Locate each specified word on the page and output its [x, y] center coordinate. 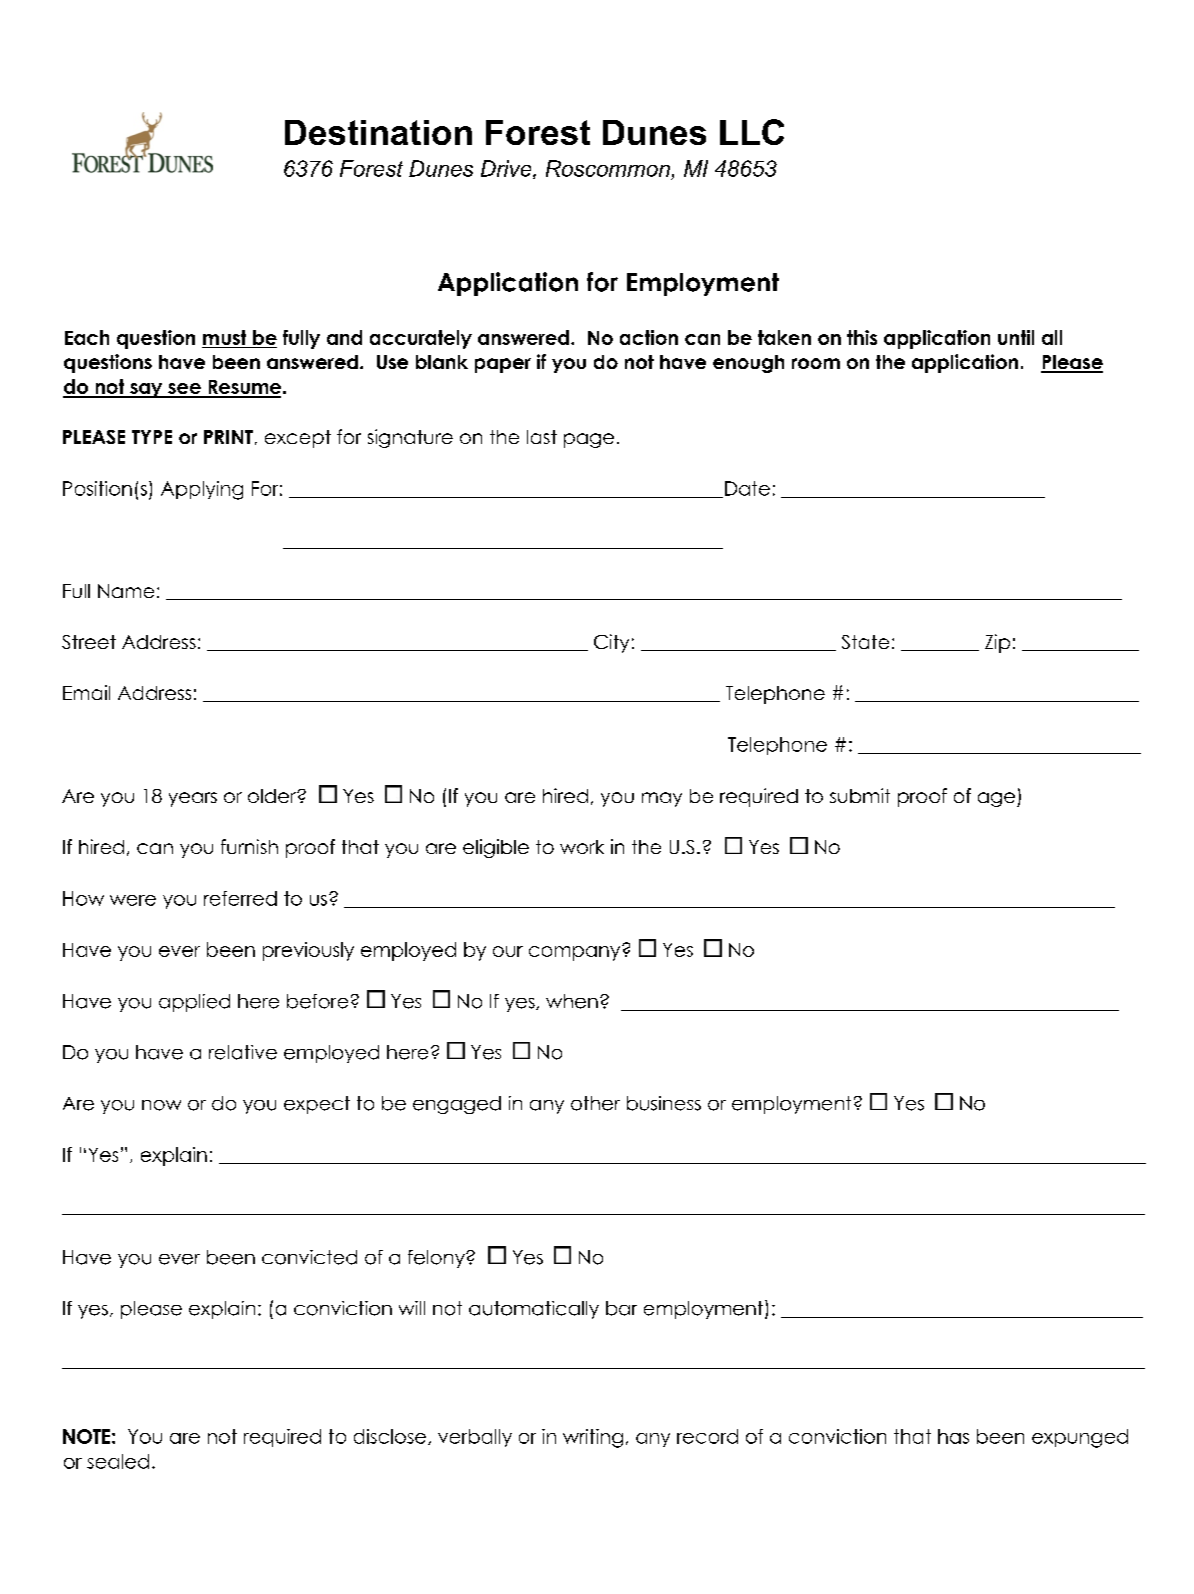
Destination [378, 132]
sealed [118, 1461]
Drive [507, 169]
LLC [752, 132]
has [953, 1436]
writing [593, 1438]
